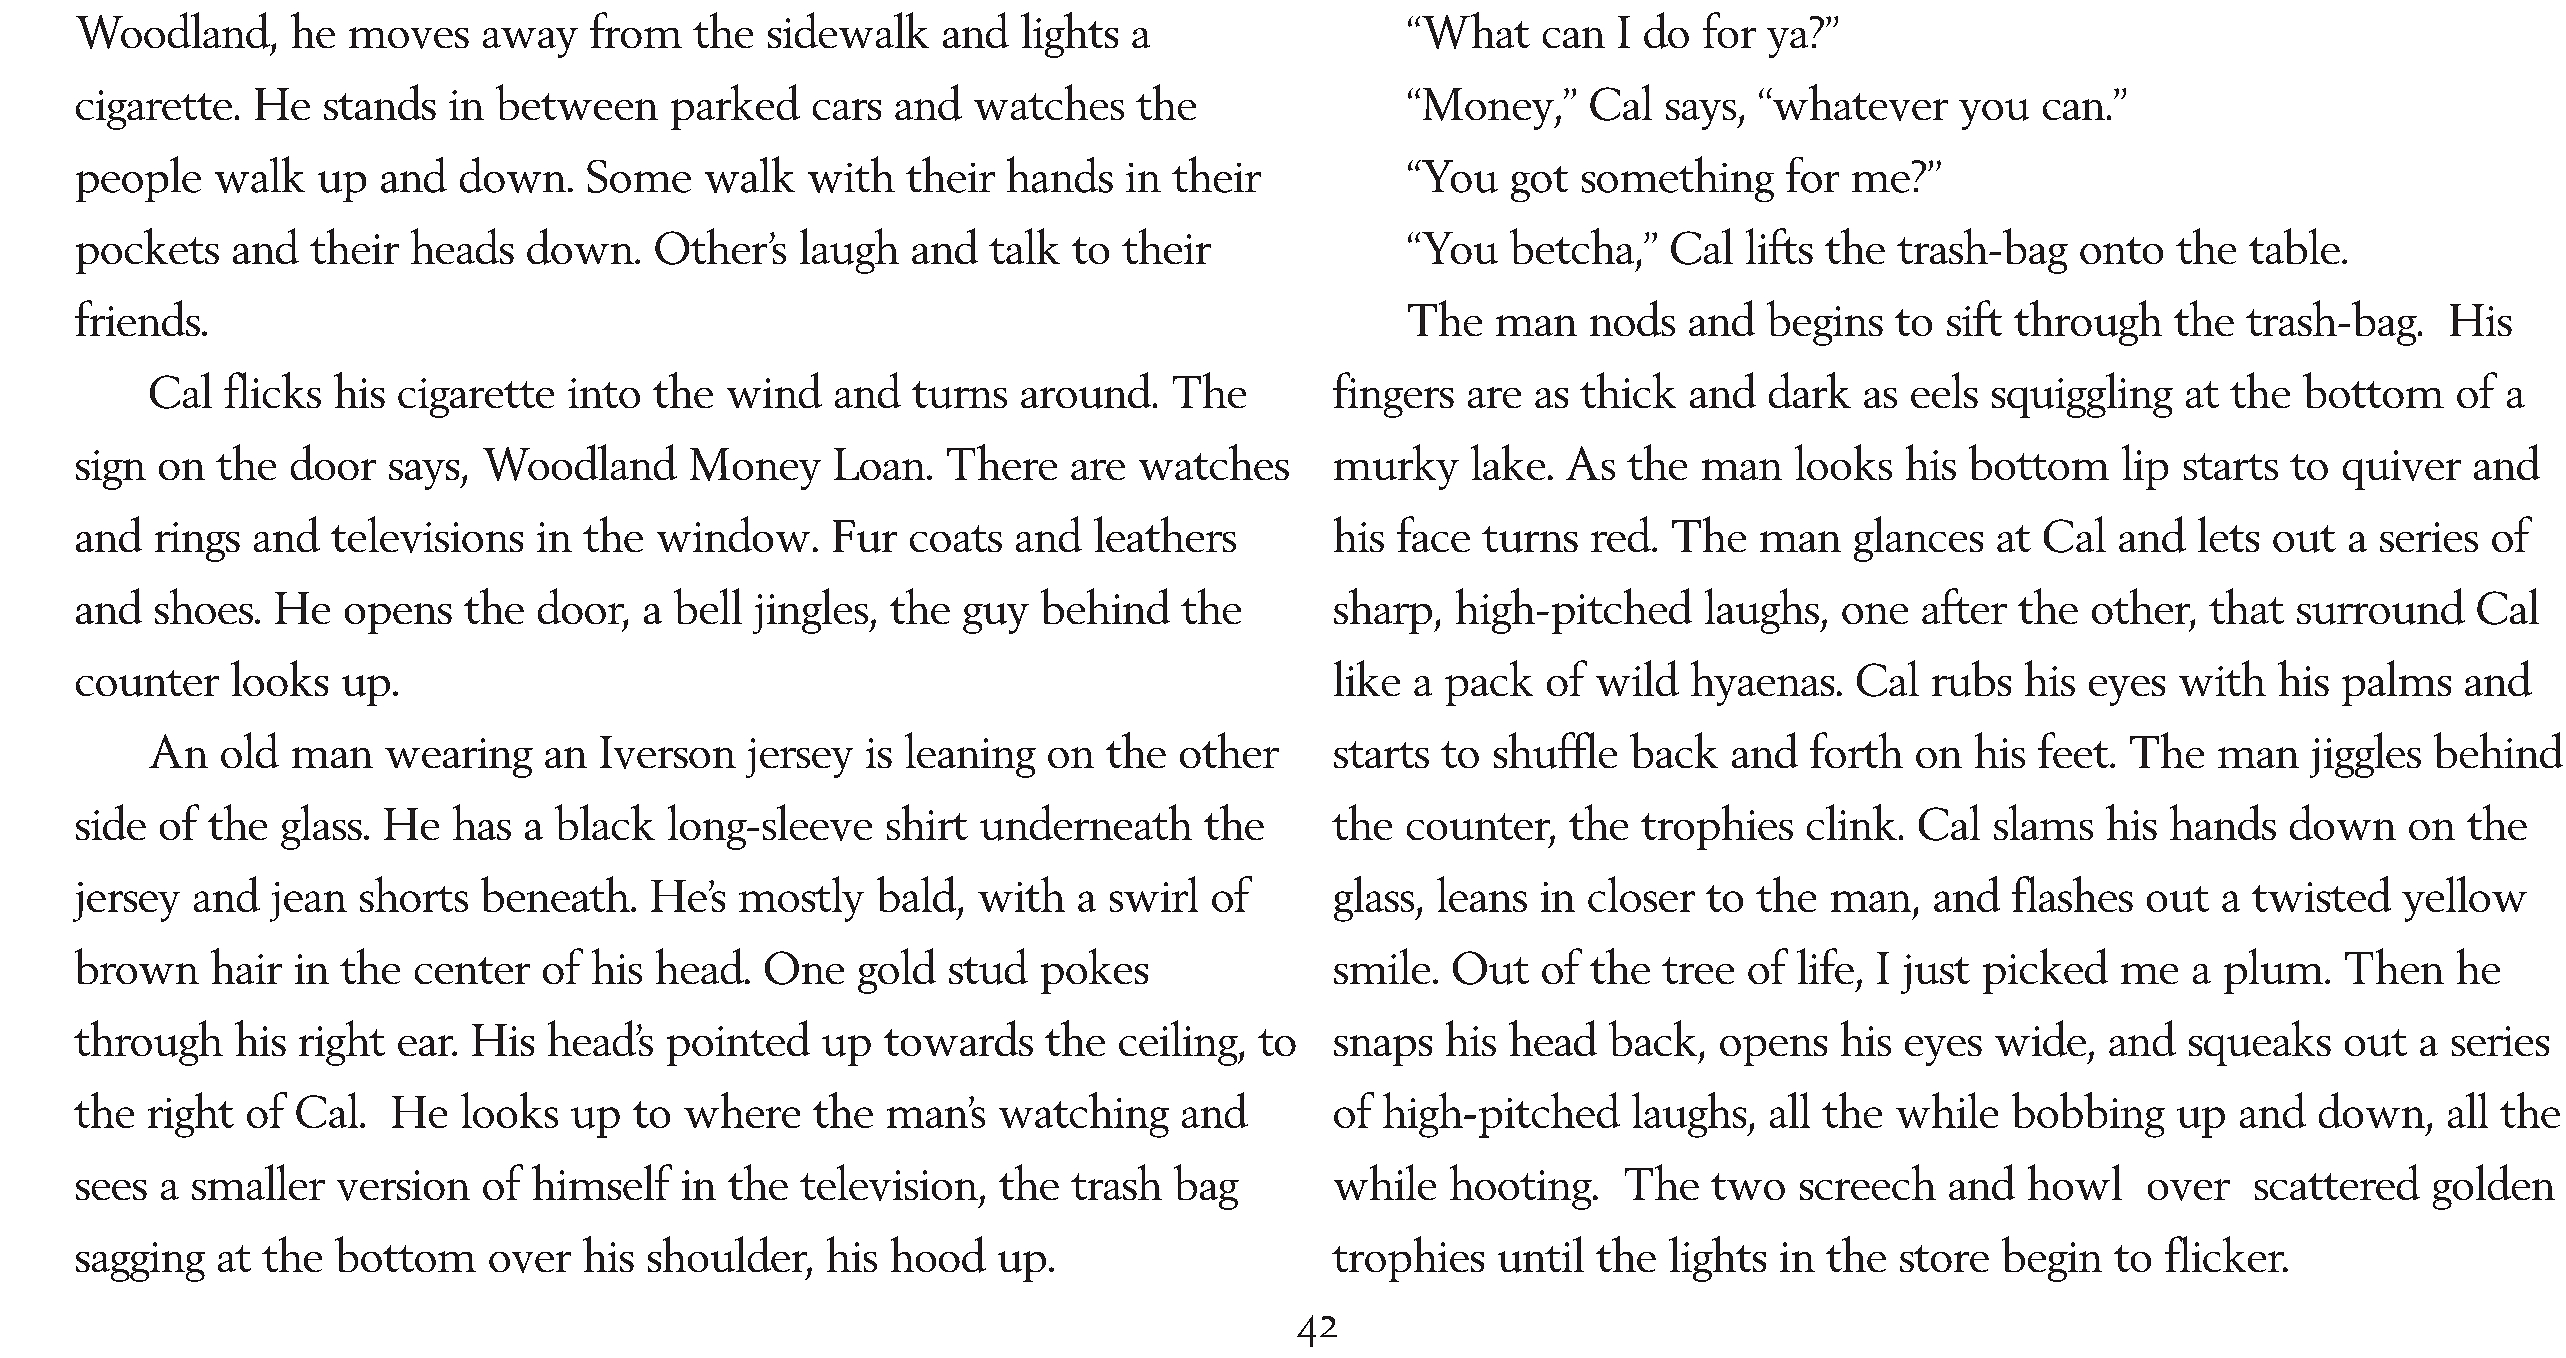 This screenshot has height=1358, width=2566. Describe the element at coordinates (2294, 246) in the screenshot. I see `table` at that location.
